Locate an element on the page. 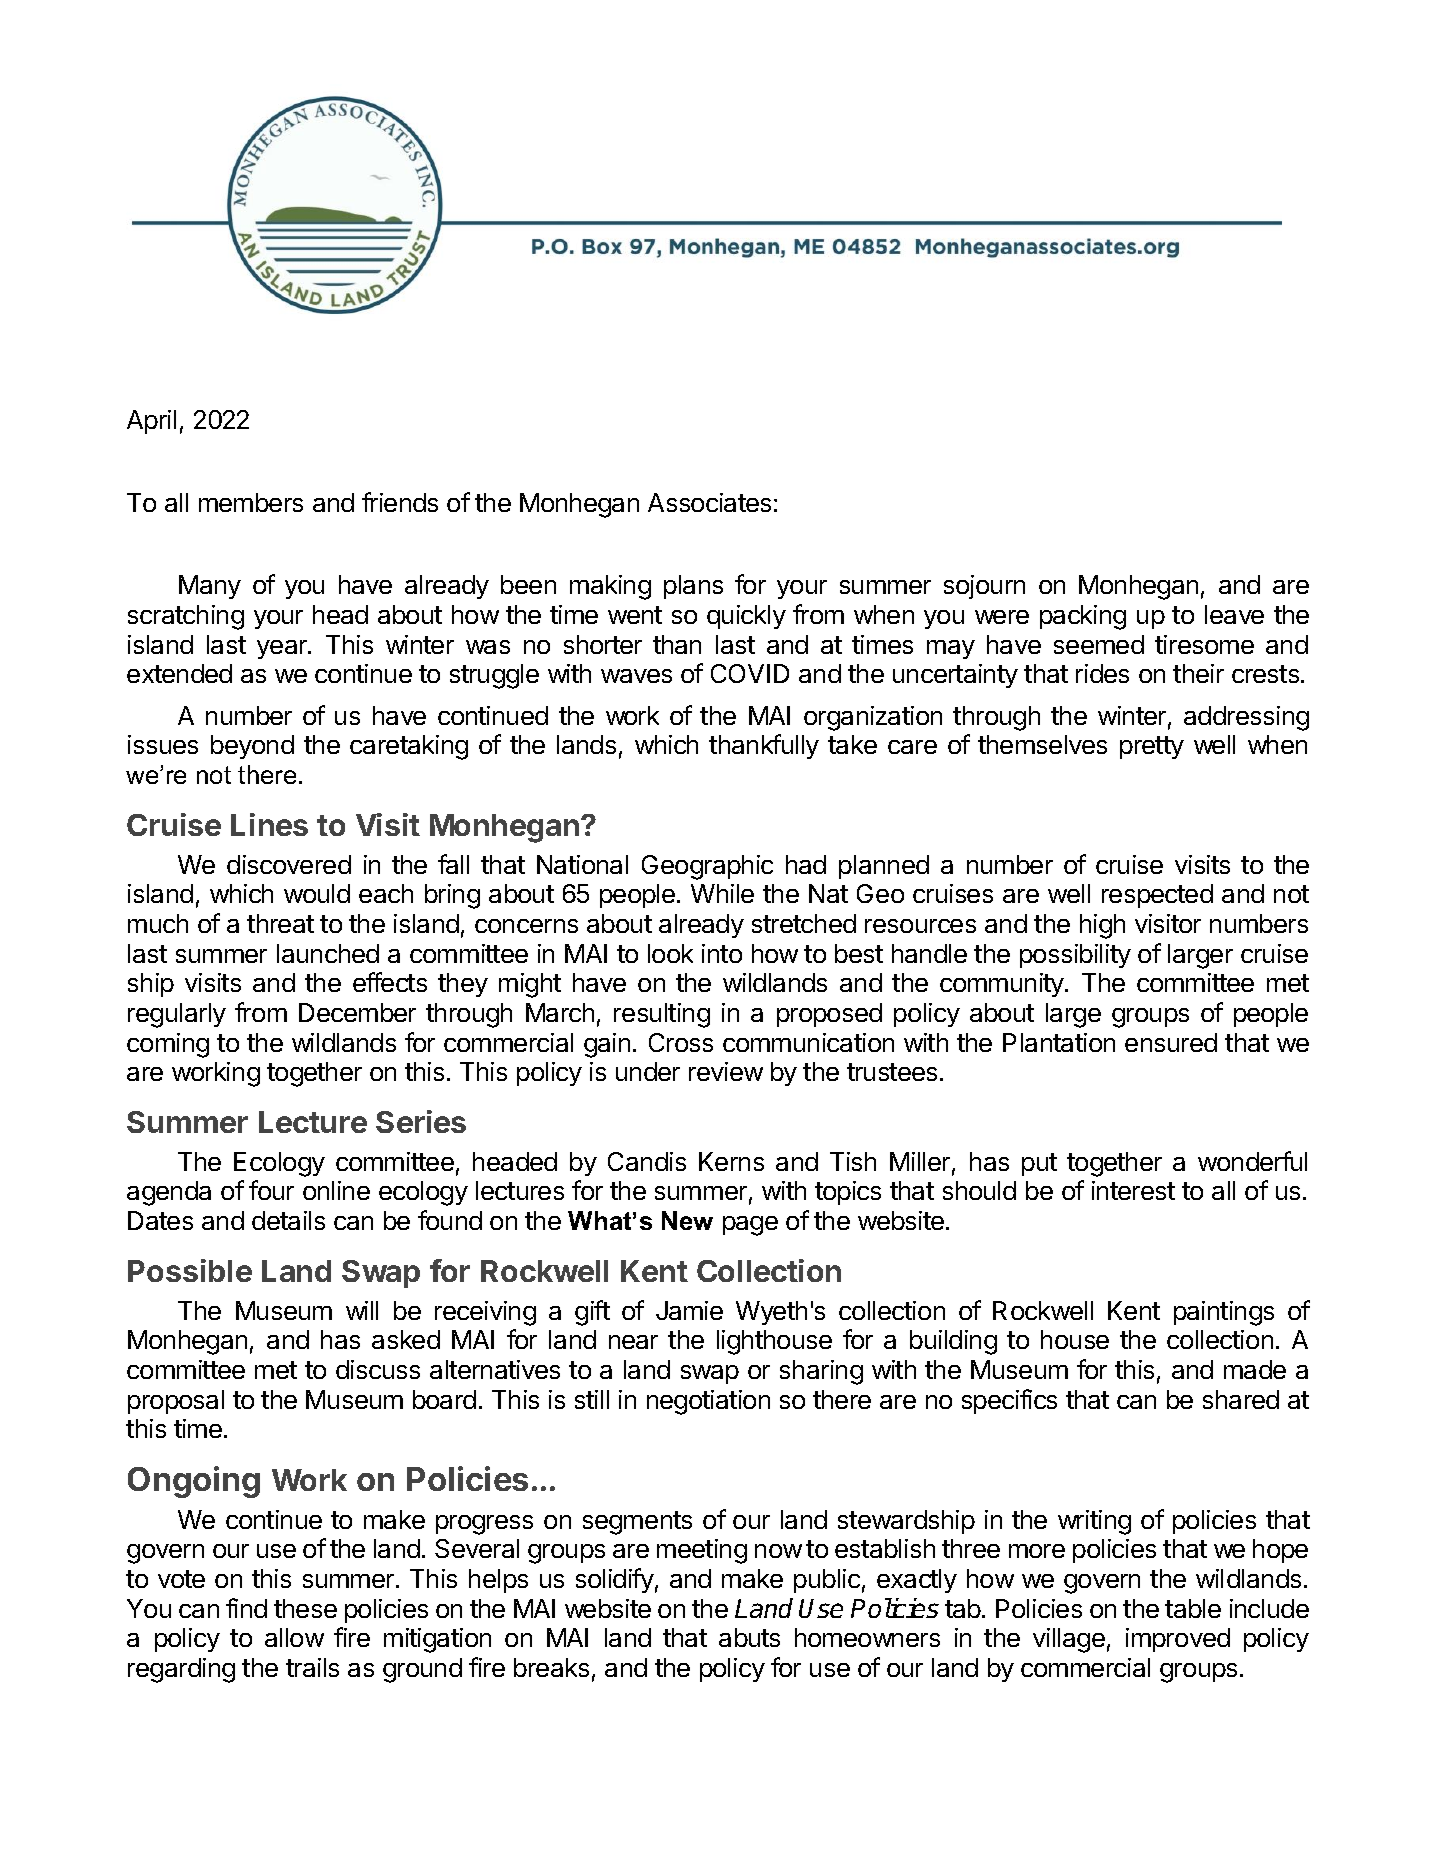 The image size is (1436, 1858). Associates is located at coordinates (709, 502).
